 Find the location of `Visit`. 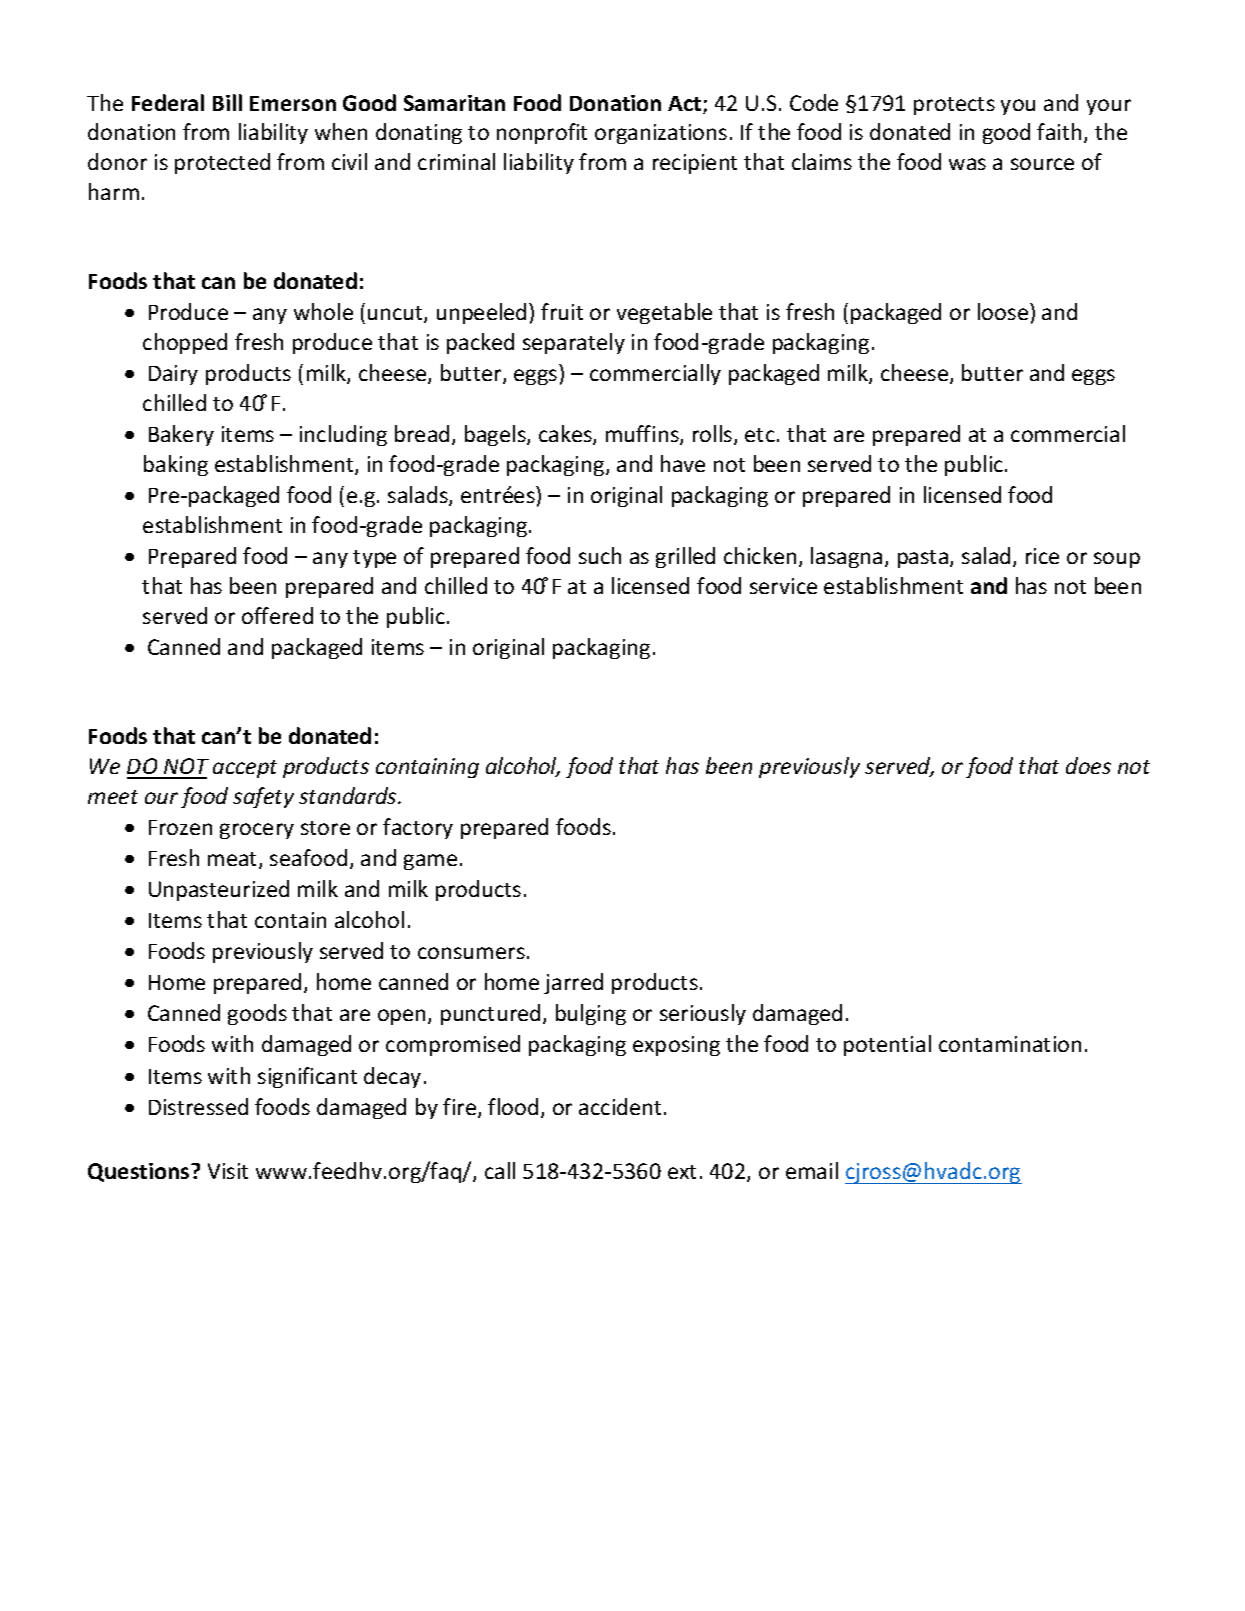

Visit is located at coordinates (228, 1171).
